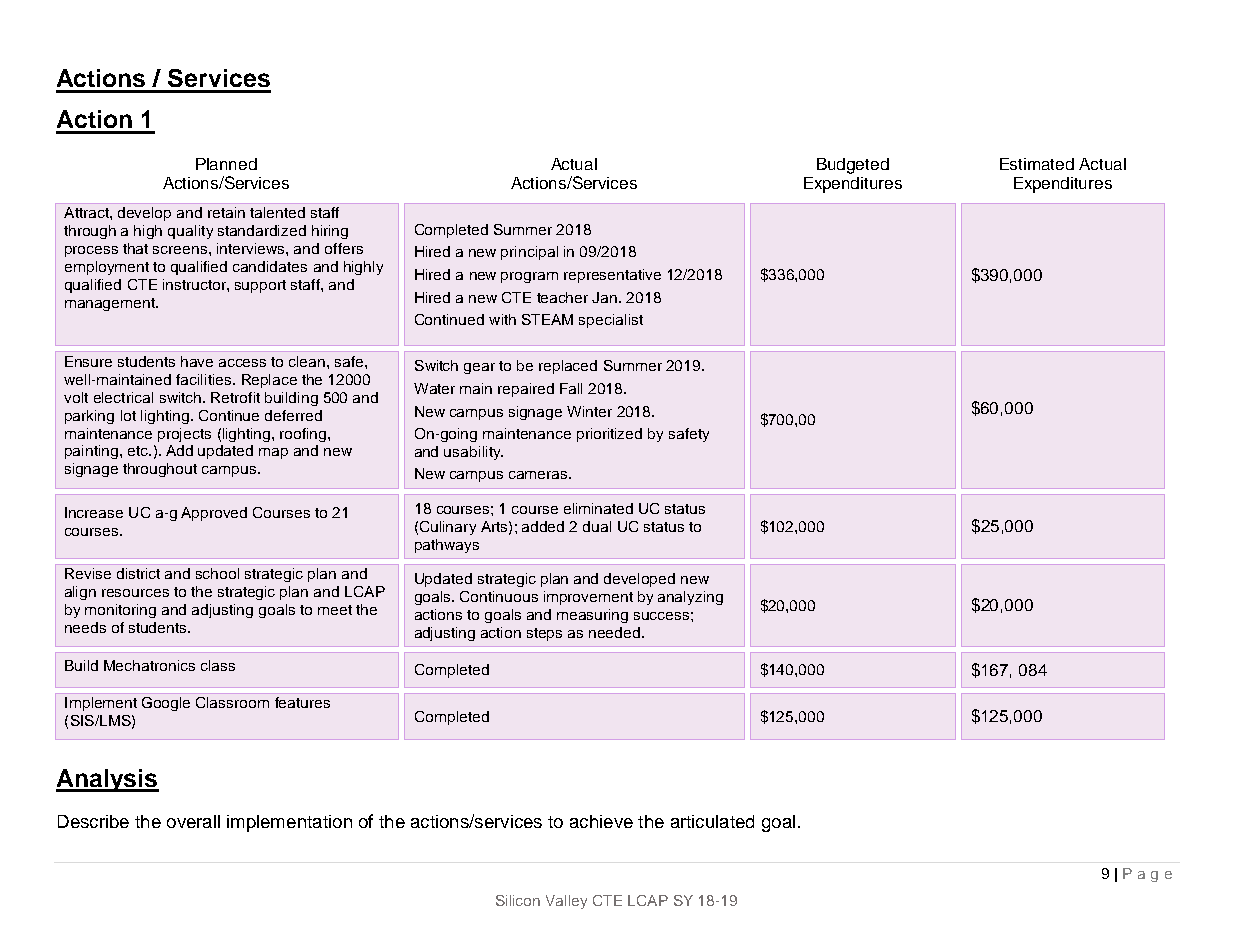  What do you see at coordinates (712, 821) in the screenshot?
I see `articulated` at bounding box center [712, 821].
